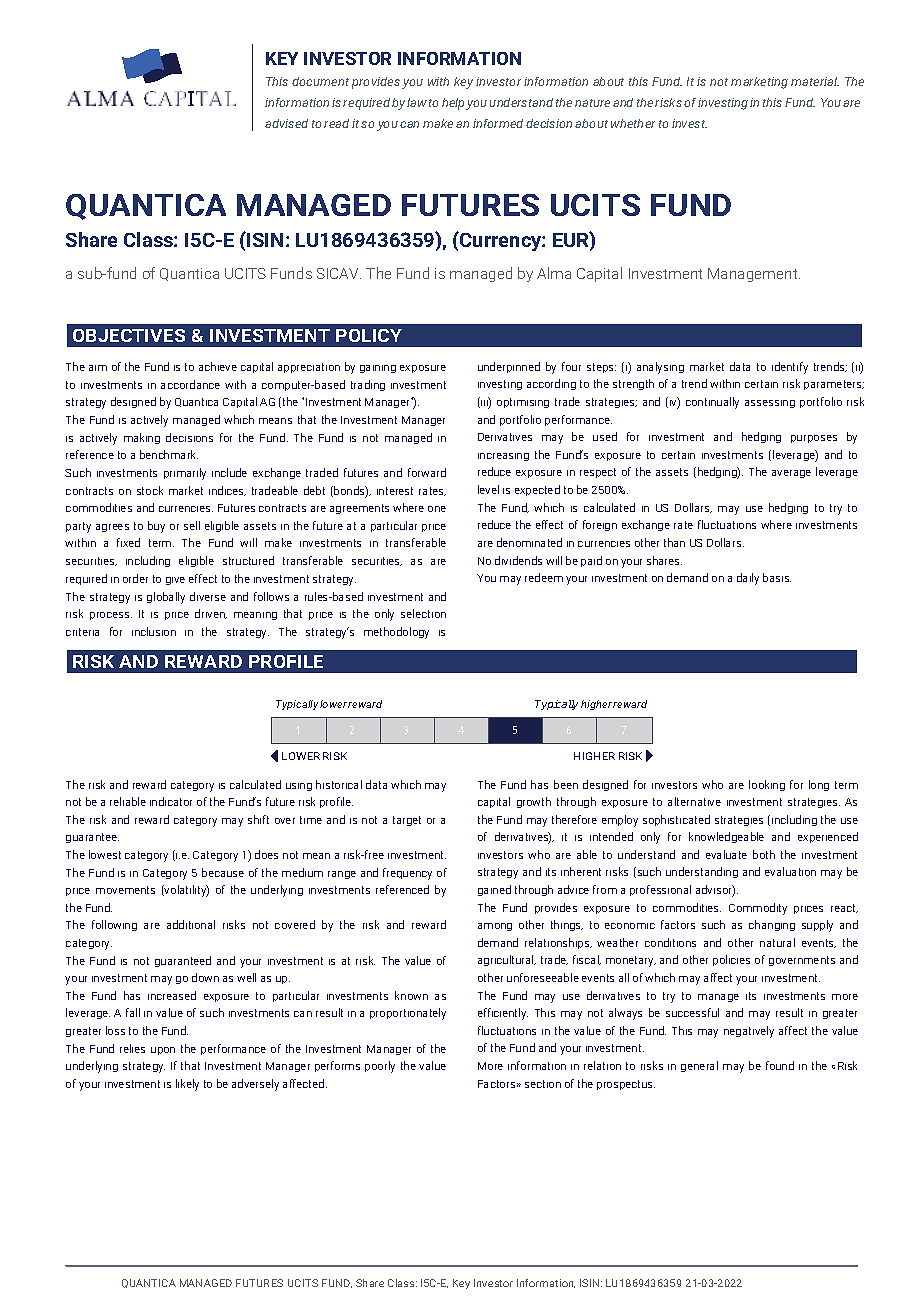 This screenshot has width=924, height=1307. Describe the element at coordinates (286, 123) in the screenshot. I see `advised` at that location.
